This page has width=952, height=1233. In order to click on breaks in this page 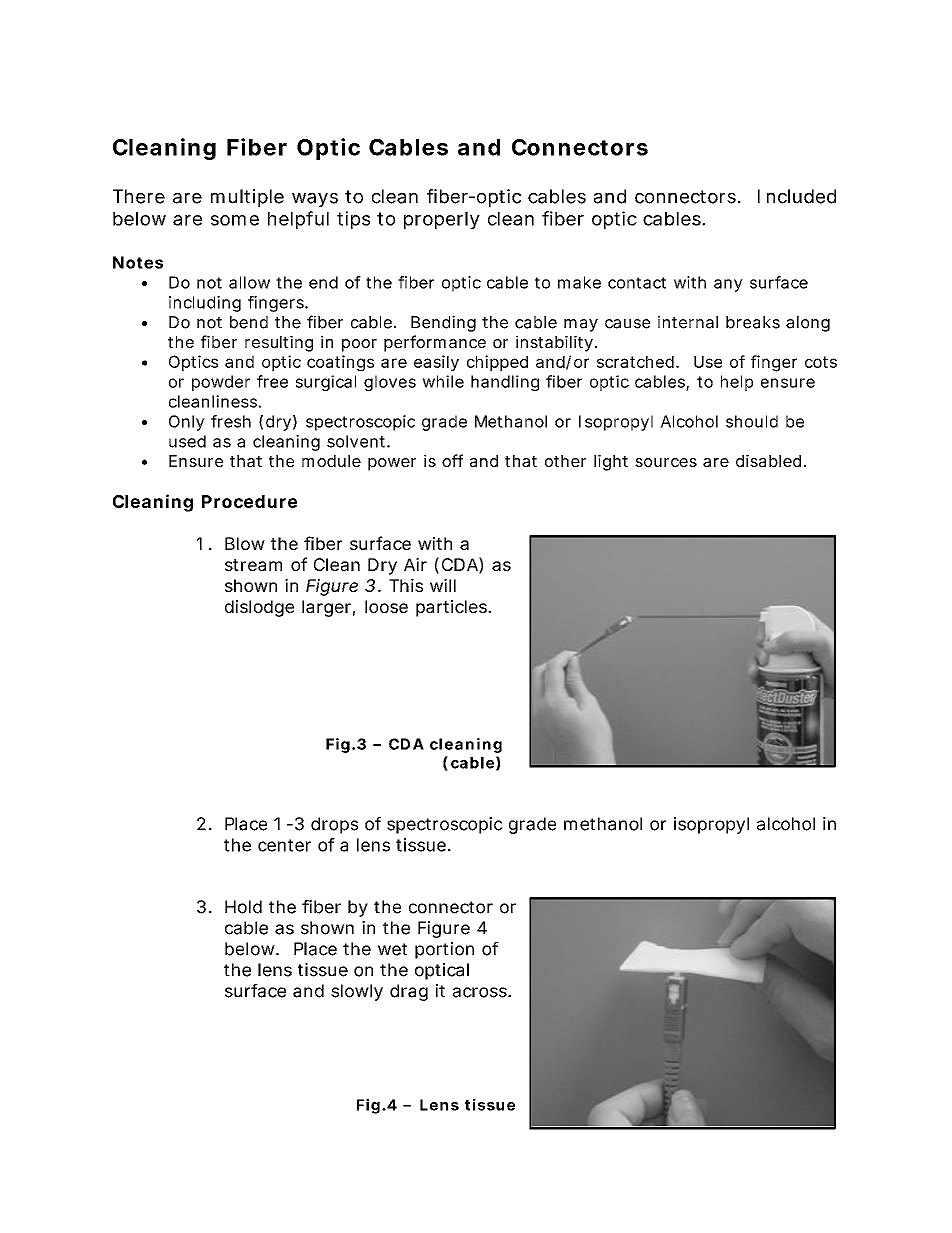, I will do `click(753, 322)`.
